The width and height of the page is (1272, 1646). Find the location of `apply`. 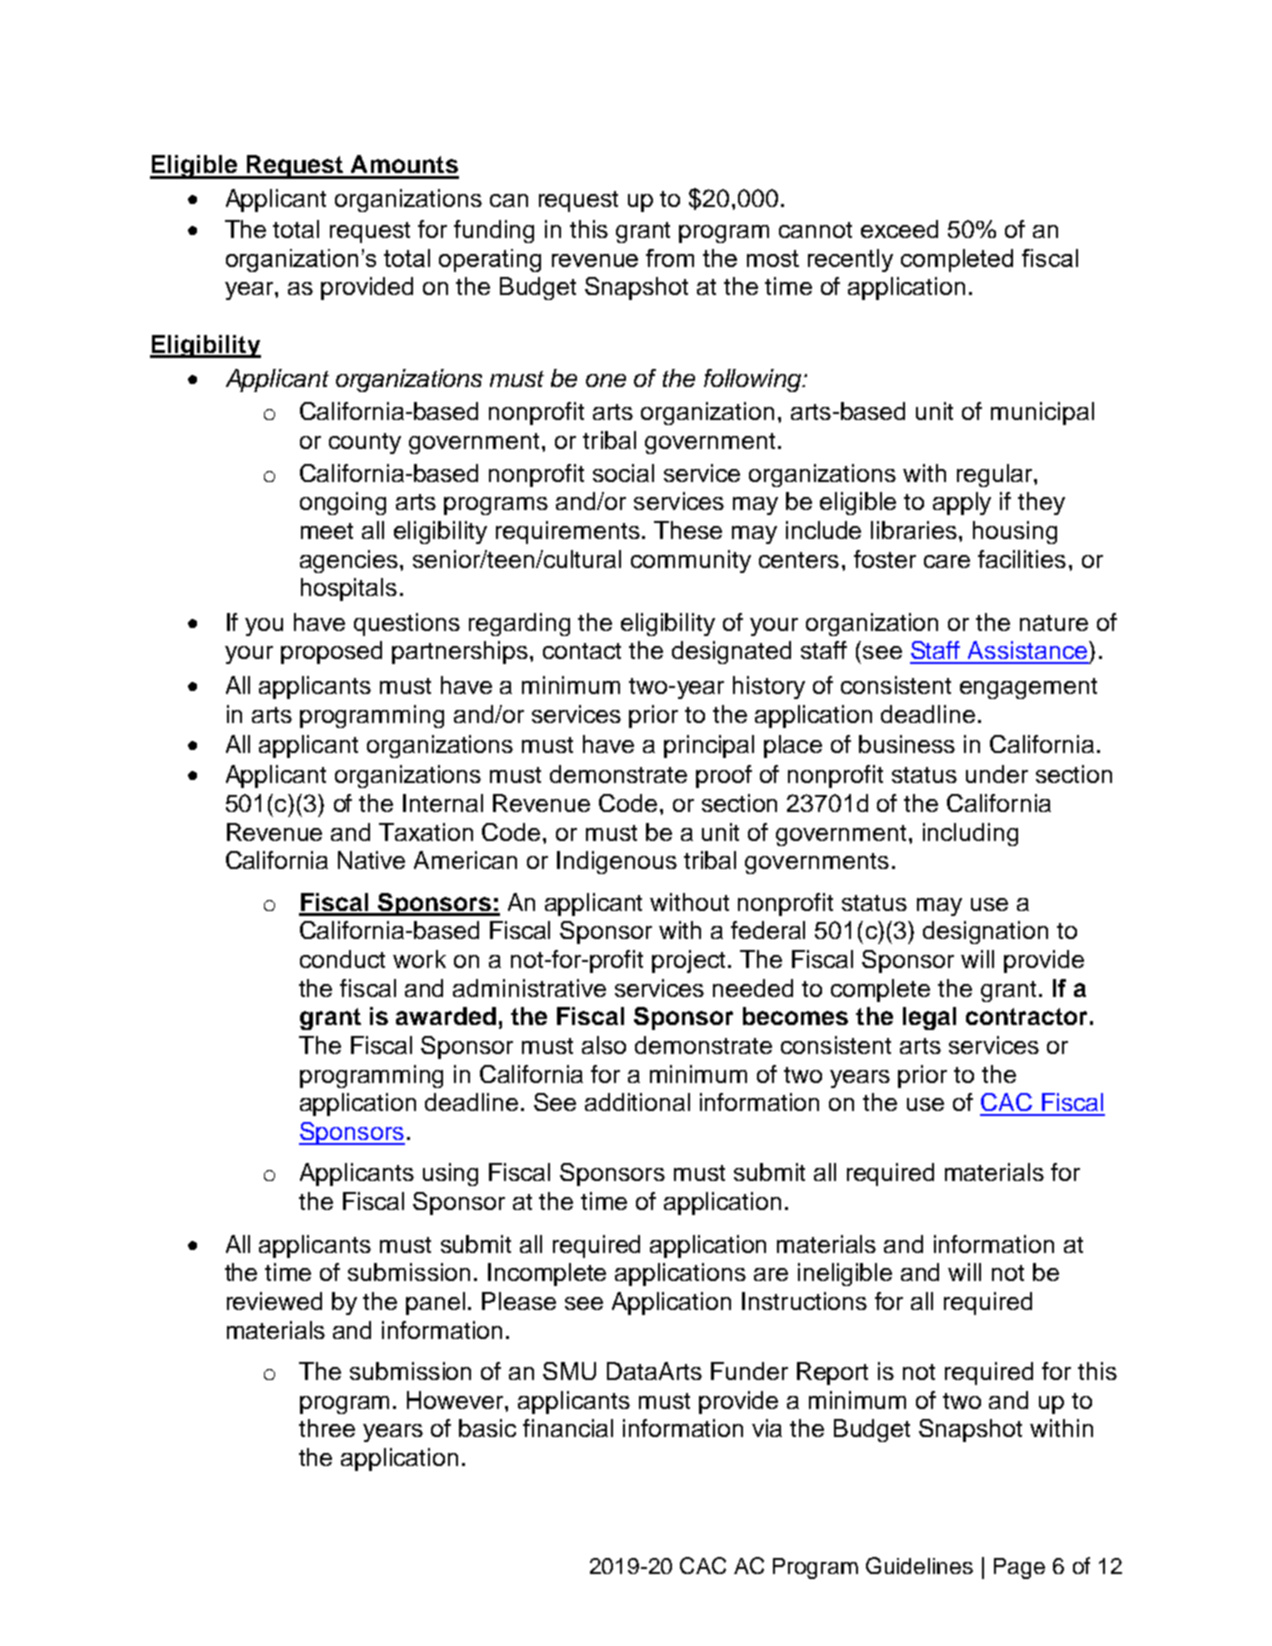

apply is located at coordinates (962, 503).
